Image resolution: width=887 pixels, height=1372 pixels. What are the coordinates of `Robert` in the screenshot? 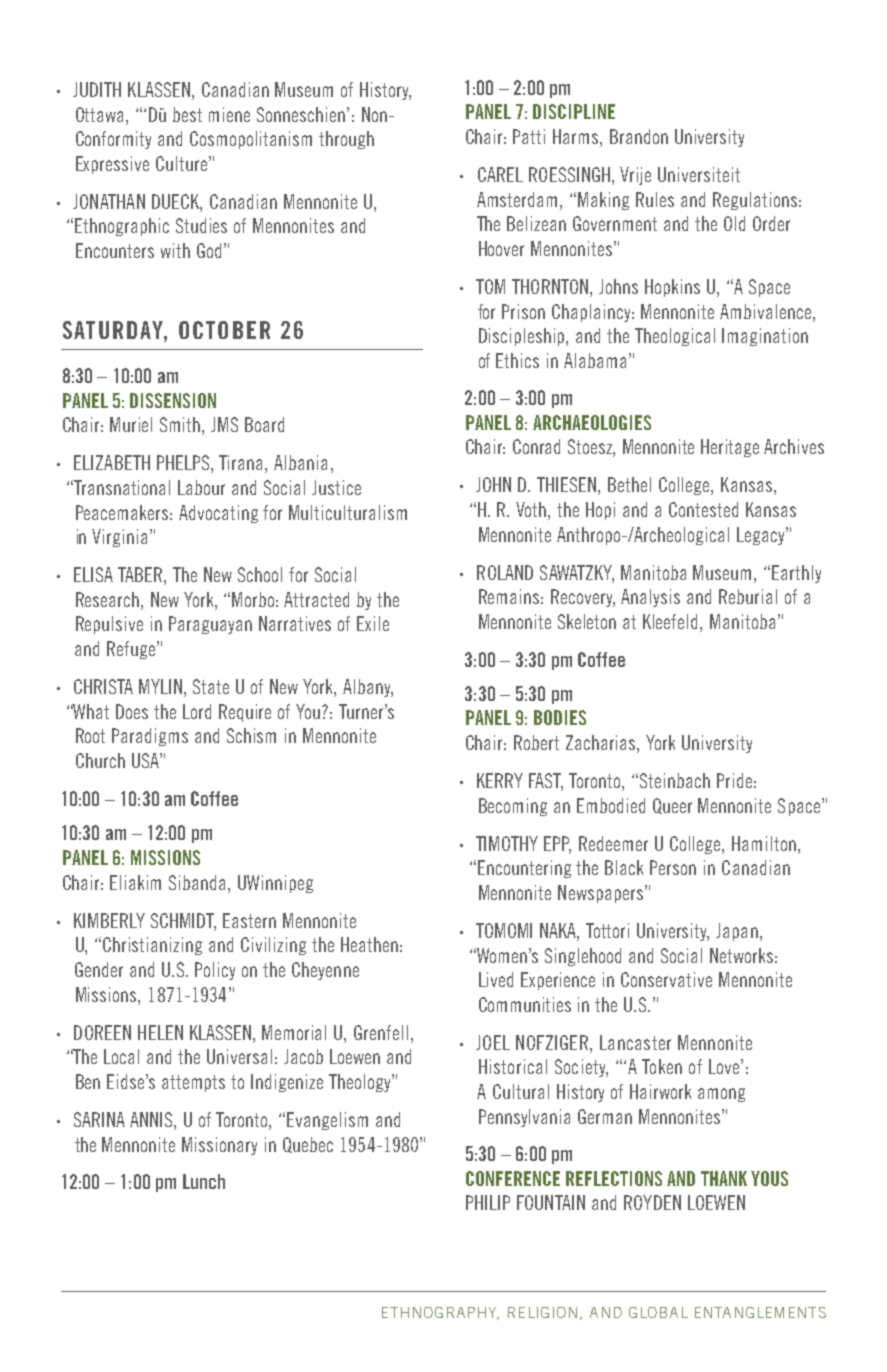 It's located at (536, 742).
